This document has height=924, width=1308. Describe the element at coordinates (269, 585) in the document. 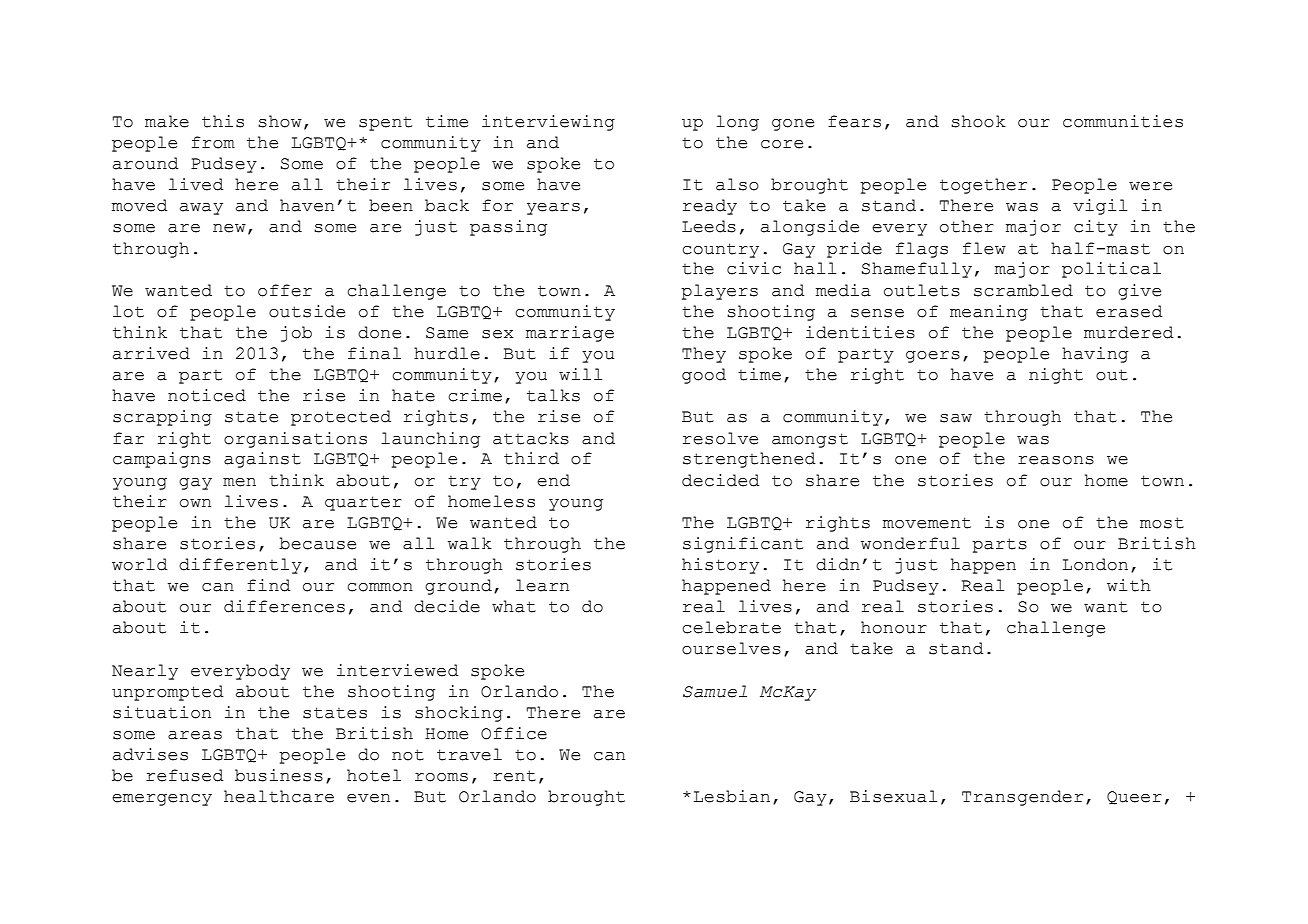

I see `find` at that location.
